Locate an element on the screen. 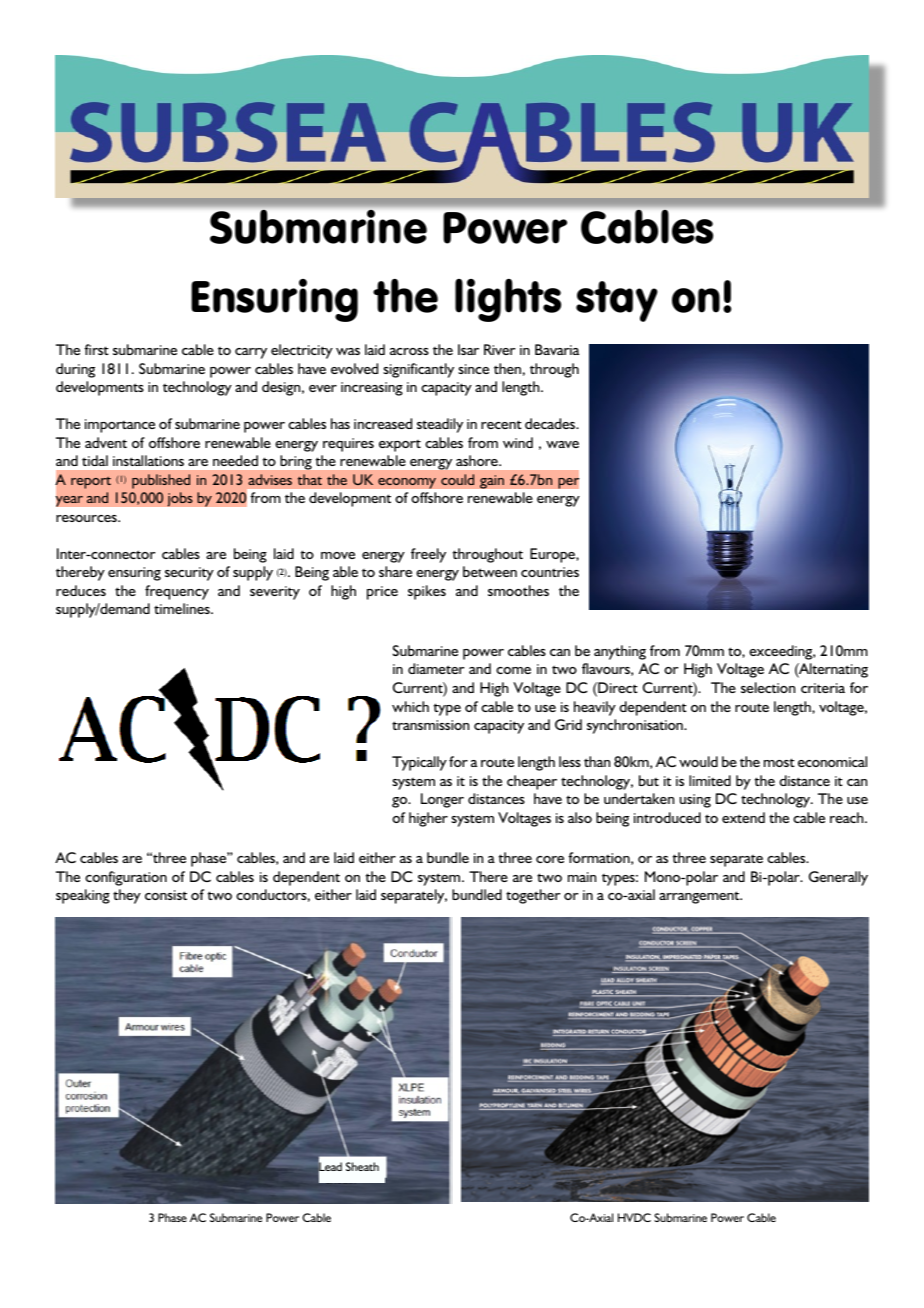  timelines is located at coordinates (183, 608).
